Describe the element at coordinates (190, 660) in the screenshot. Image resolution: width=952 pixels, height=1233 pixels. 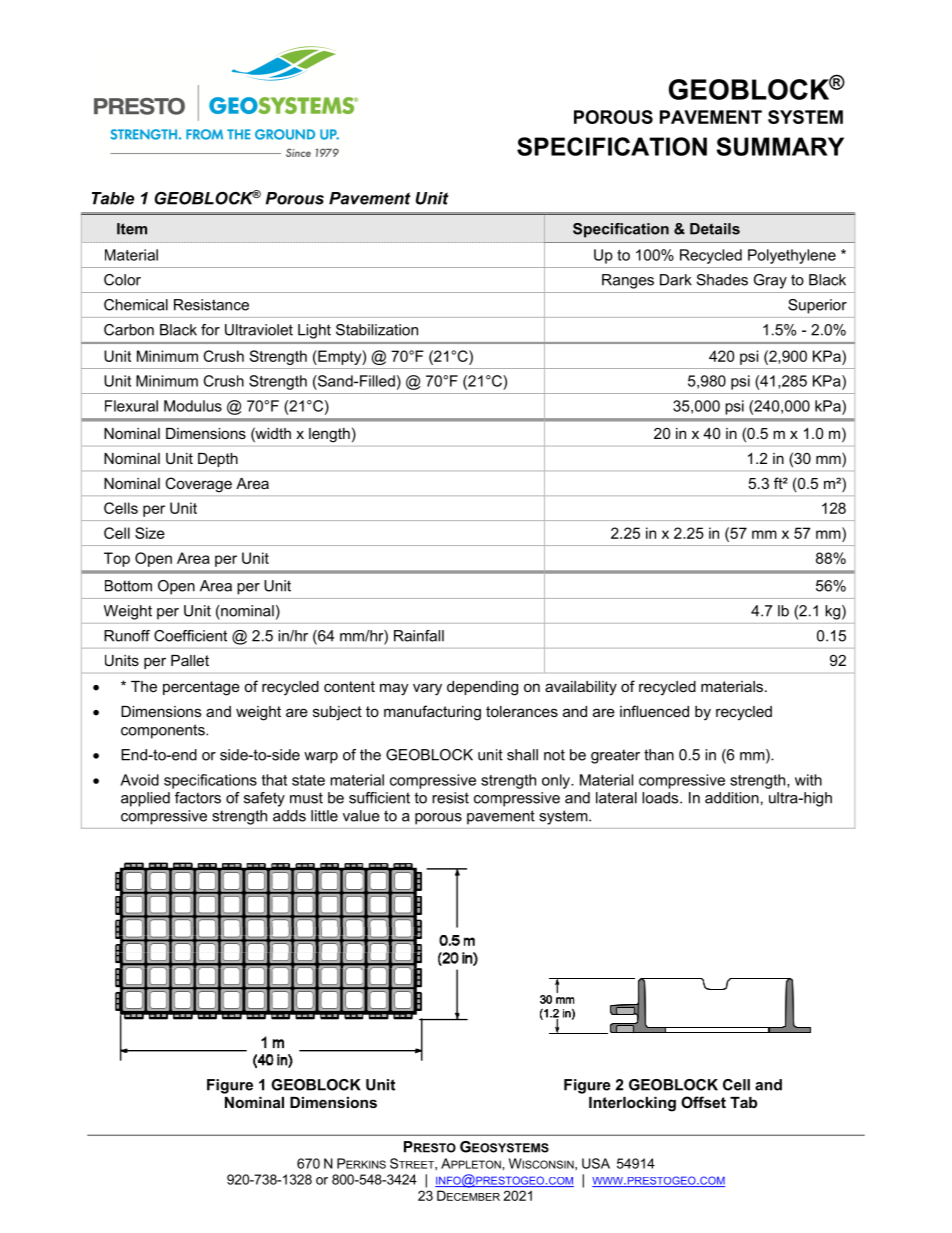
I see `Pallet` at that location.
